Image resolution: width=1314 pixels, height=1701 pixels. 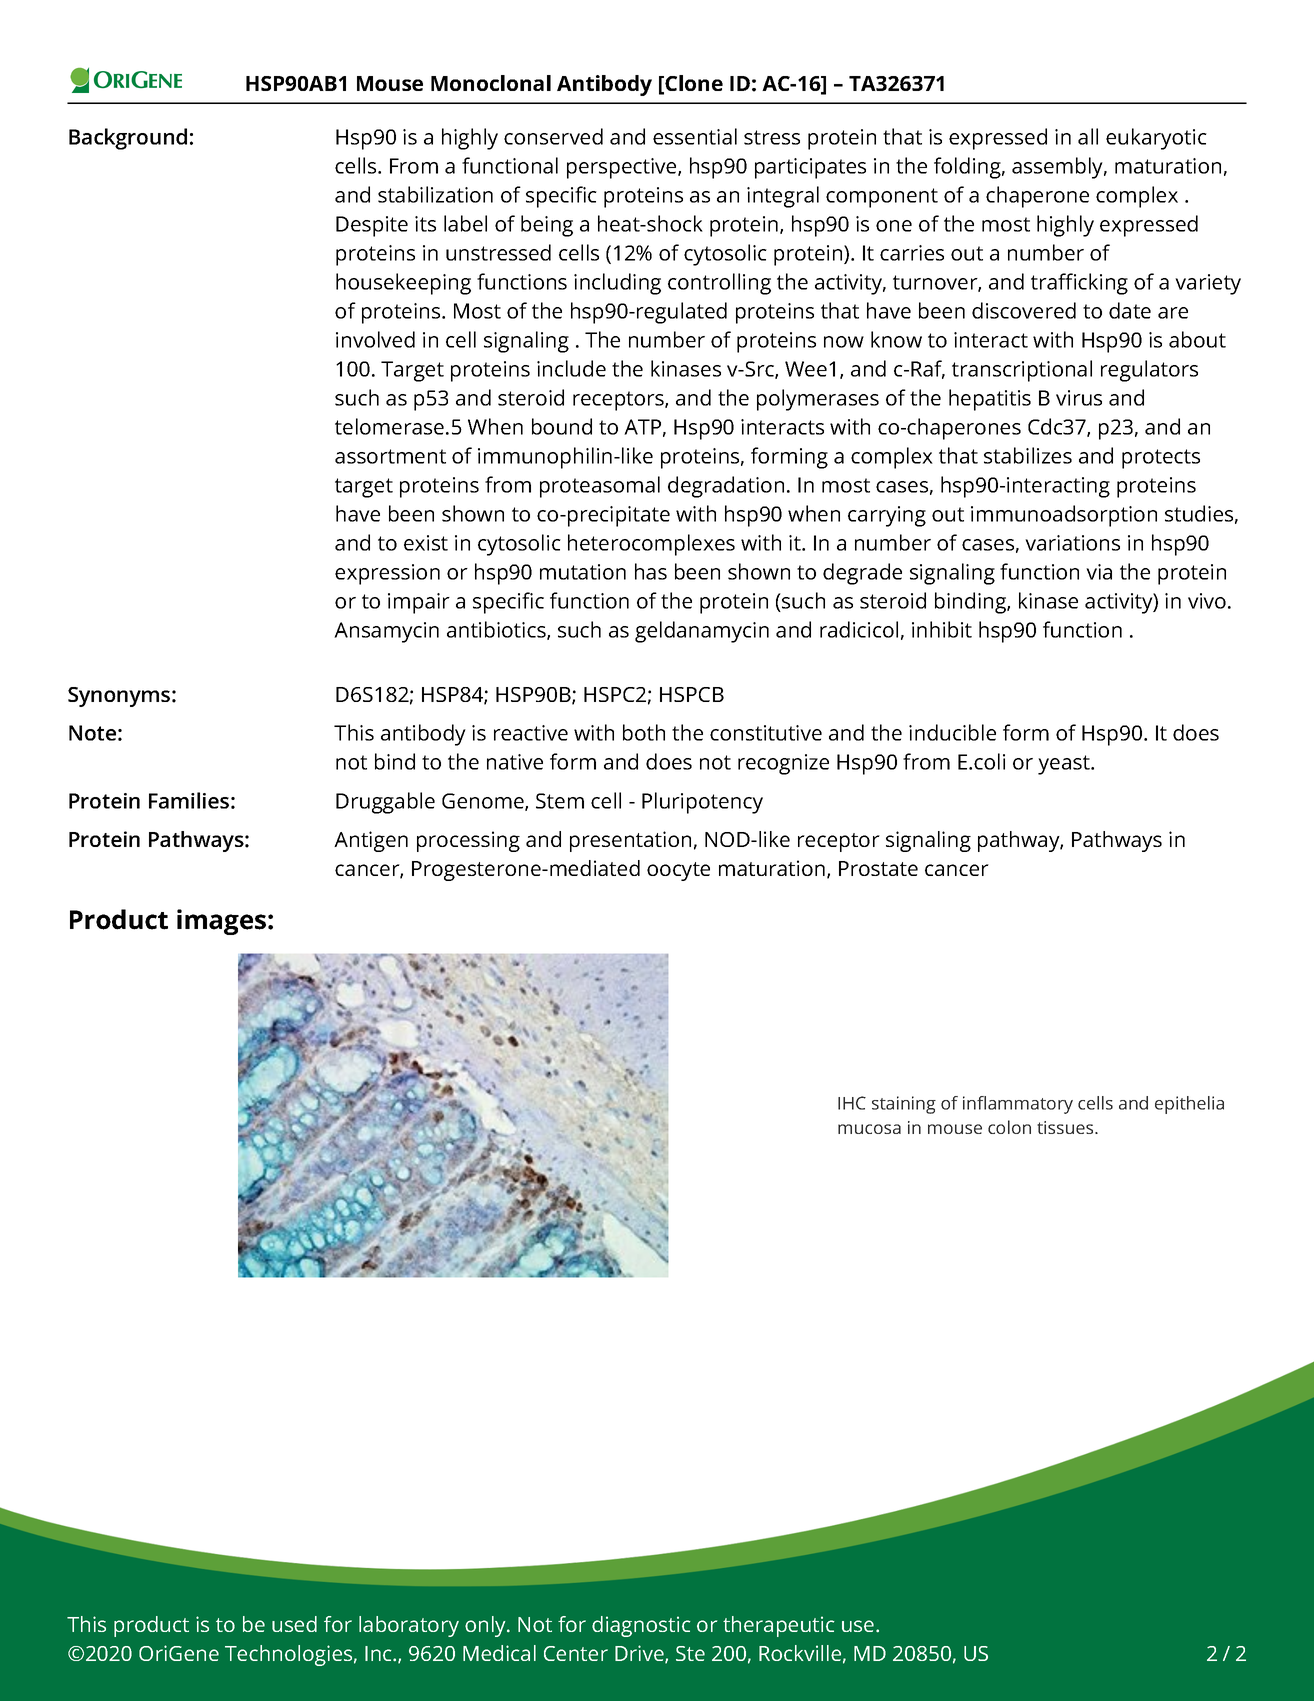 I want to click on therapeutic, so click(x=779, y=1626).
